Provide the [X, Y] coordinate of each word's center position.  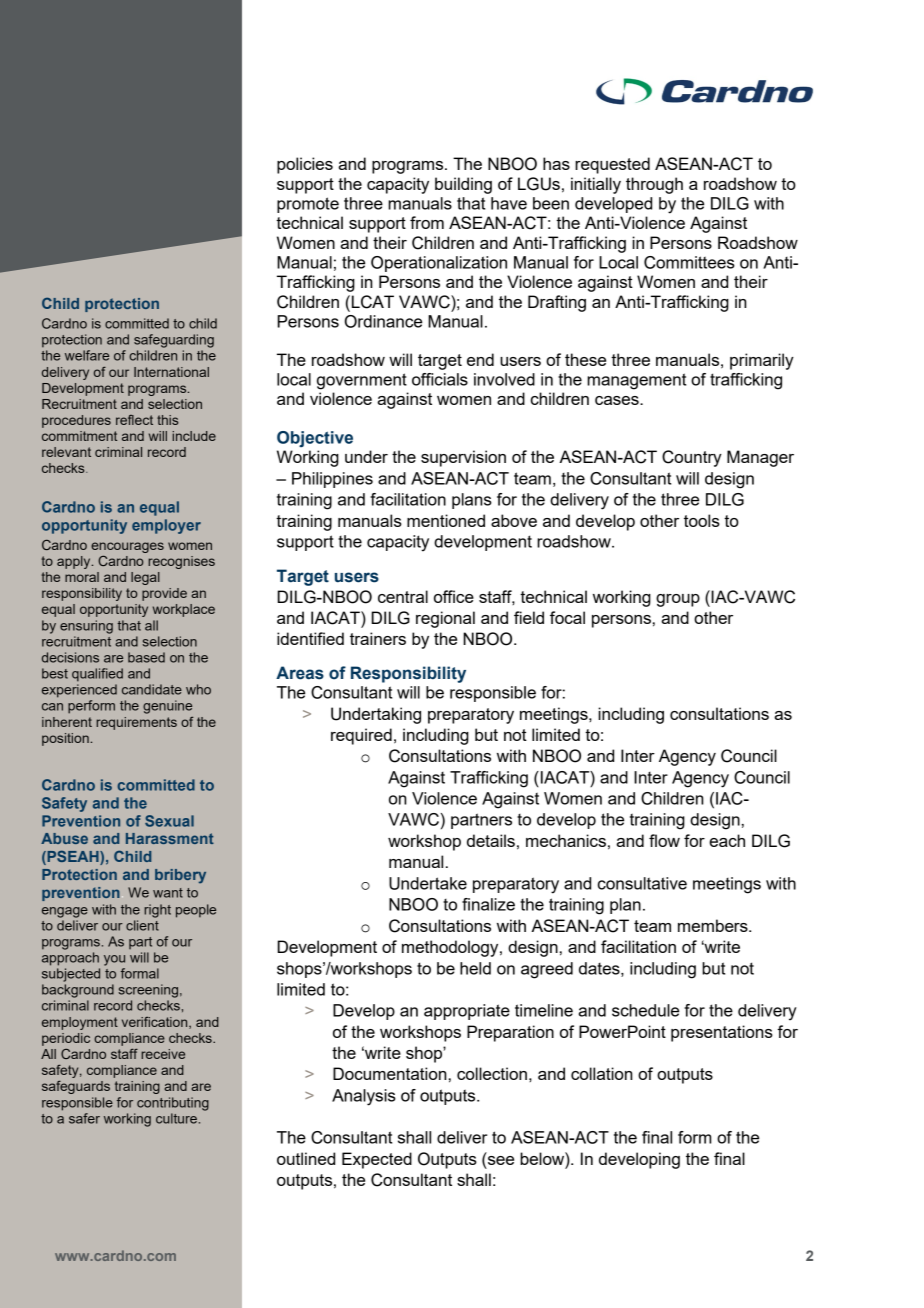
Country [692, 458]
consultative [642, 883]
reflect [134, 420]
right [157, 911]
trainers [378, 638]
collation [602, 1073]
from [427, 222]
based [146, 657]
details [491, 840]
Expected [377, 1160]
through [654, 185]
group [678, 600]
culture [176, 1118]
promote [308, 205]
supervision [463, 458]
